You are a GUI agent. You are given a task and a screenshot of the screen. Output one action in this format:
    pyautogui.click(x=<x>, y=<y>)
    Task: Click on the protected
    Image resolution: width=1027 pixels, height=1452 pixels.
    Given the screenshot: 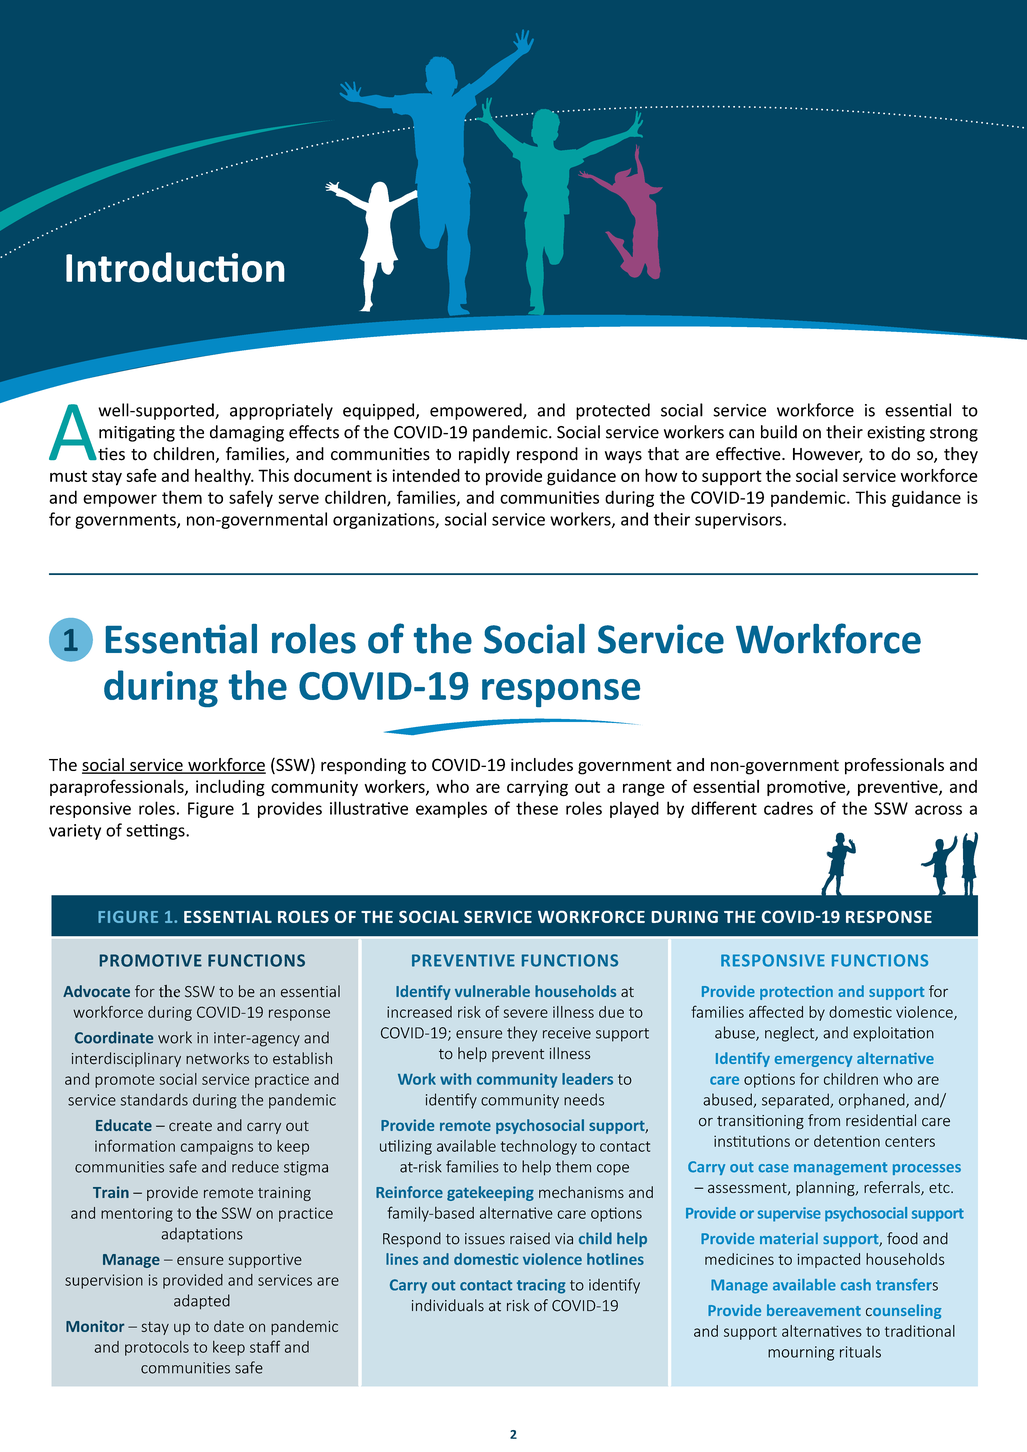 What is the action you would take?
    pyautogui.click(x=613, y=411)
